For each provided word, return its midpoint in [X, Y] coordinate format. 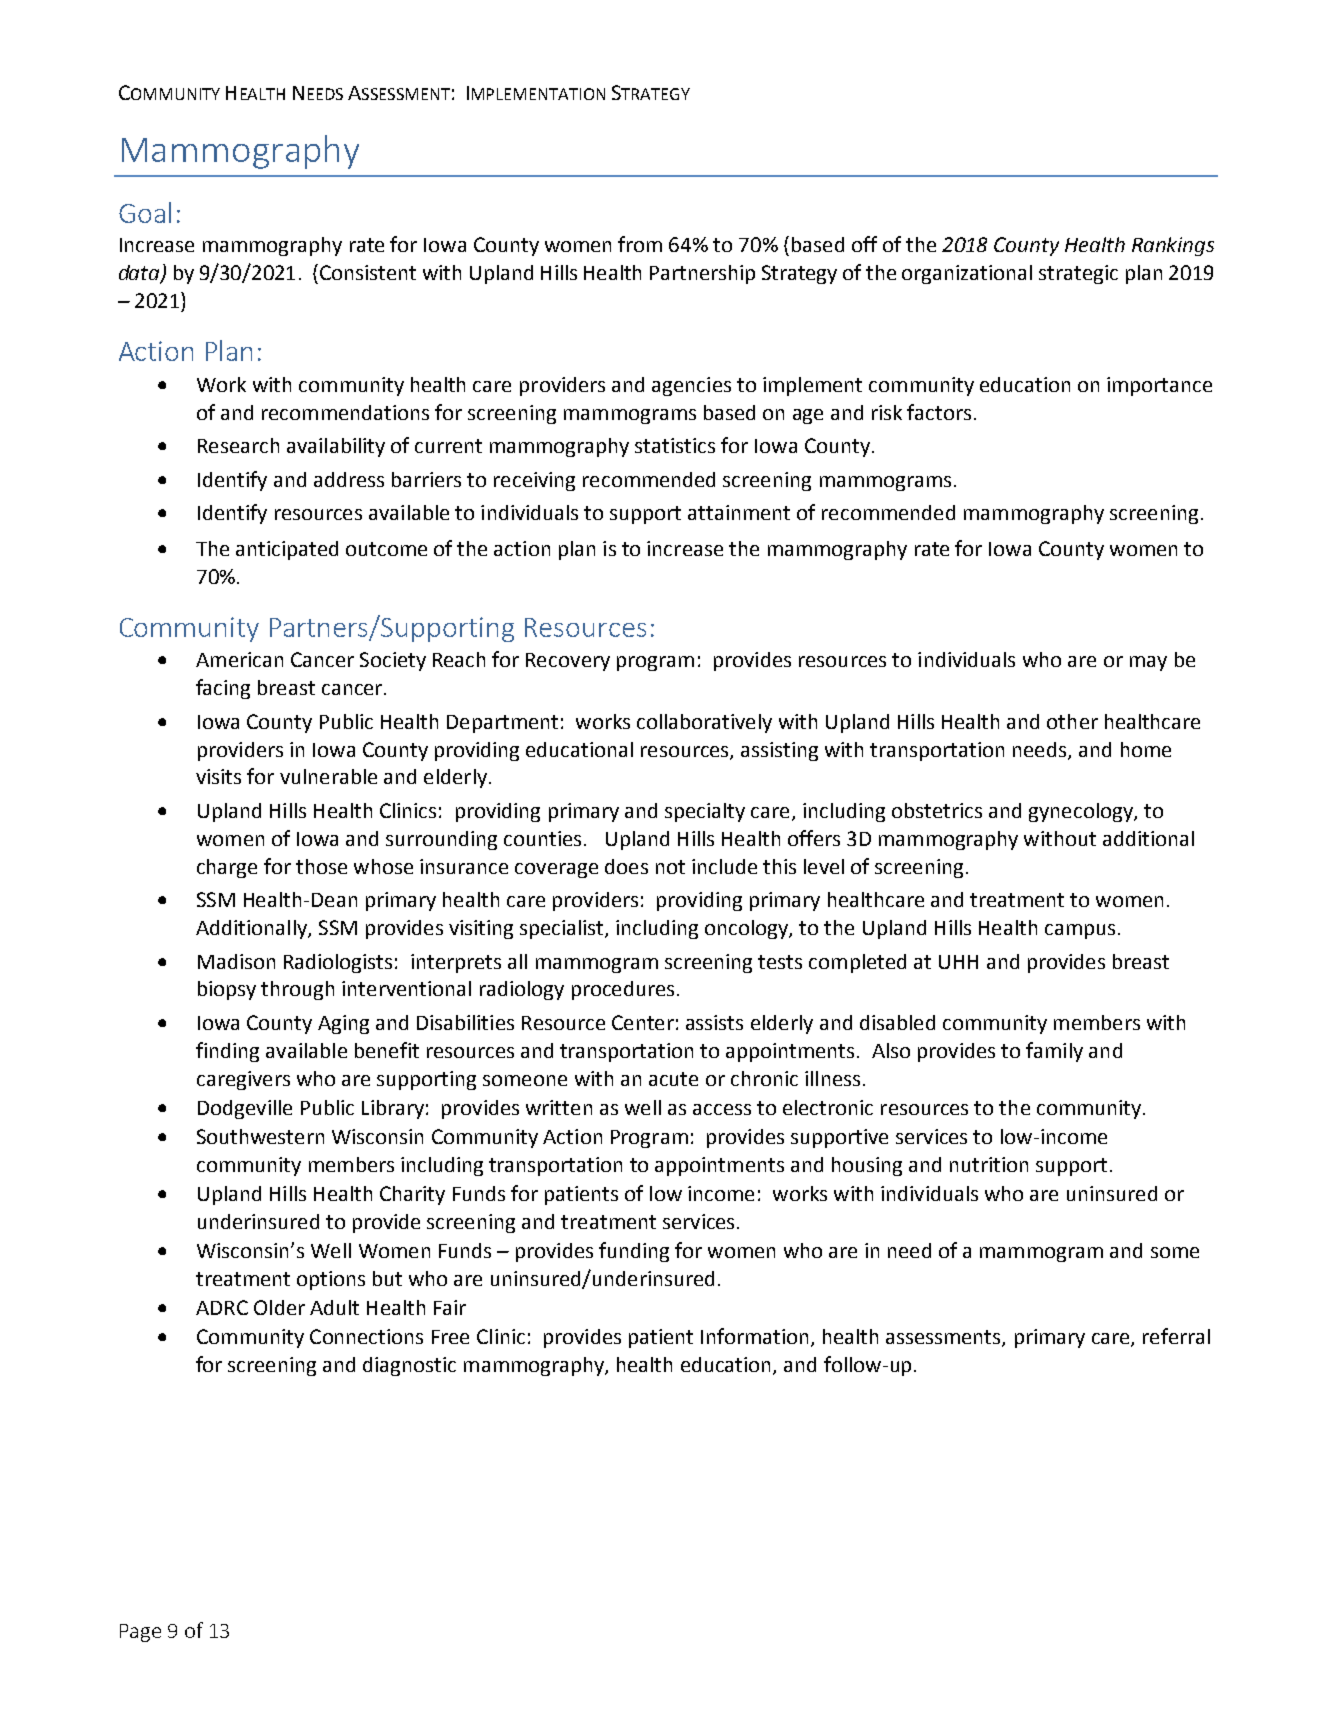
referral [1176, 1336]
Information [754, 1336]
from [640, 244]
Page [140, 1633]
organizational [967, 274]
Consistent [368, 272]
